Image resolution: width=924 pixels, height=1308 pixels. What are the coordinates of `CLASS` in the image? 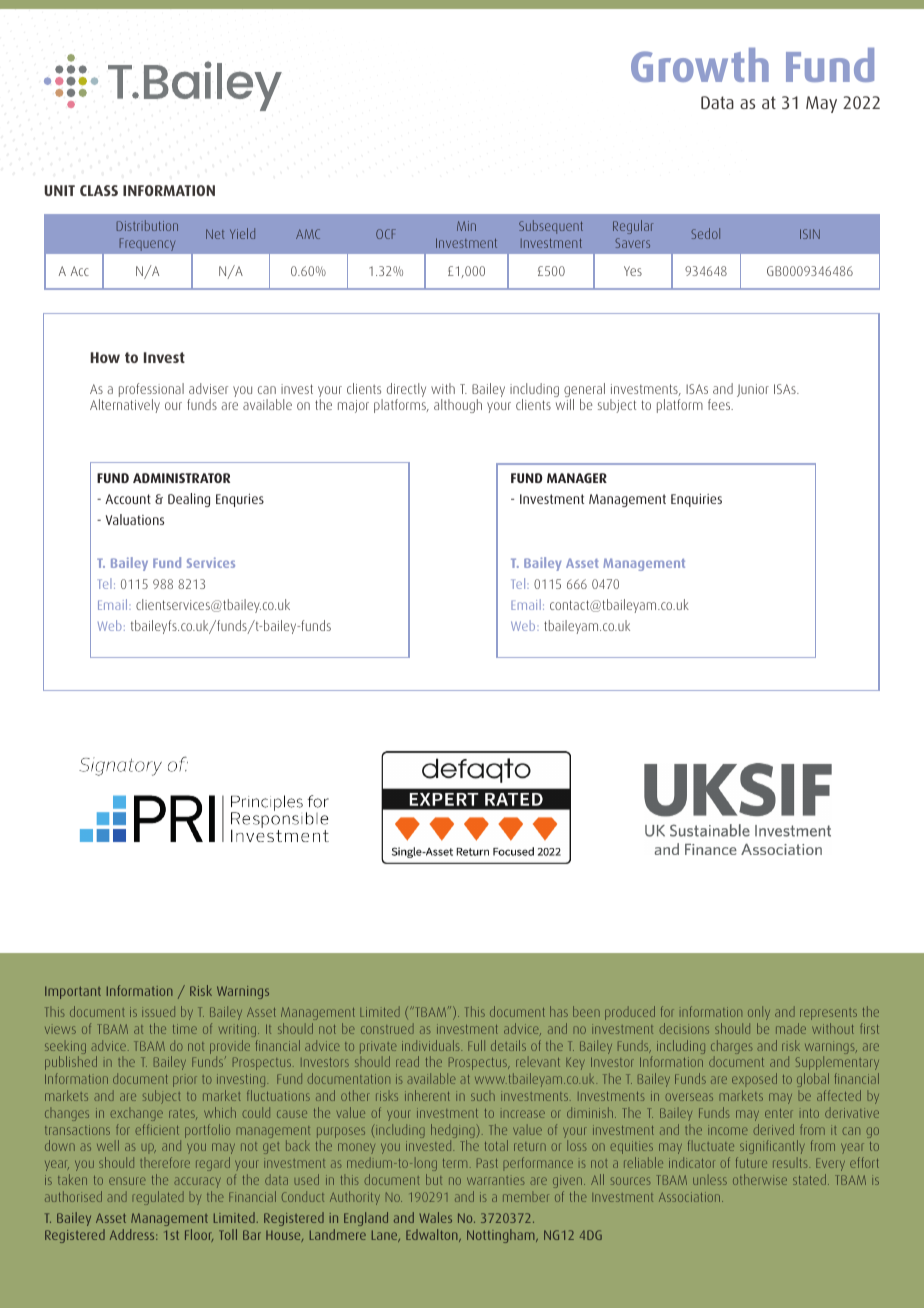 It's located at (99, 190).
